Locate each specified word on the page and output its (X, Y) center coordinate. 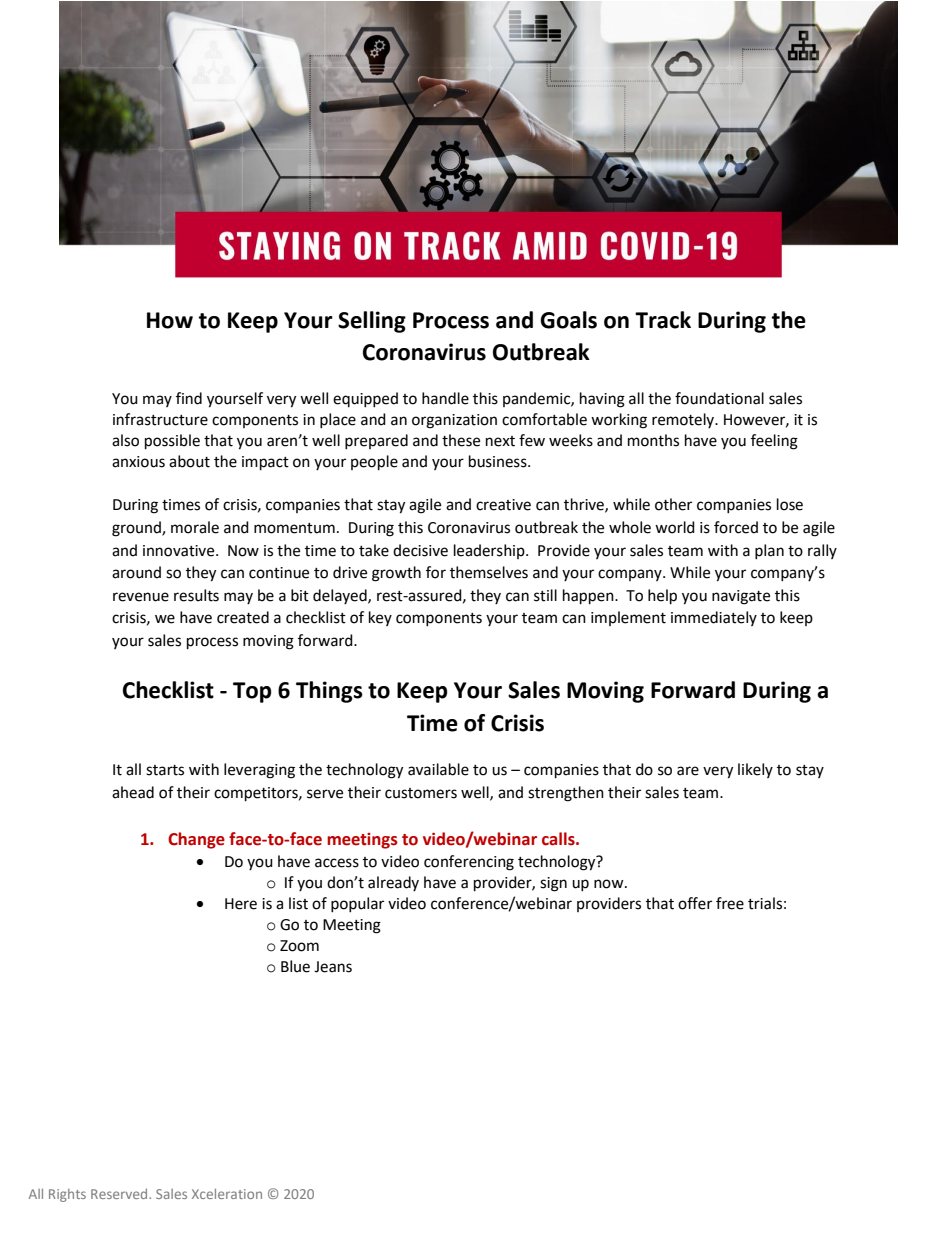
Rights (67, 1195)
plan (769, 551)
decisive (420, 550)
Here (241, 904)
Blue (295, 966)
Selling (372, 322)
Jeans (333, 967)
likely (755, 770)
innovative (180, 551)
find (189, 398)
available (438, 769)
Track (663, 320)
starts (165, 770)
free (730, 903)
